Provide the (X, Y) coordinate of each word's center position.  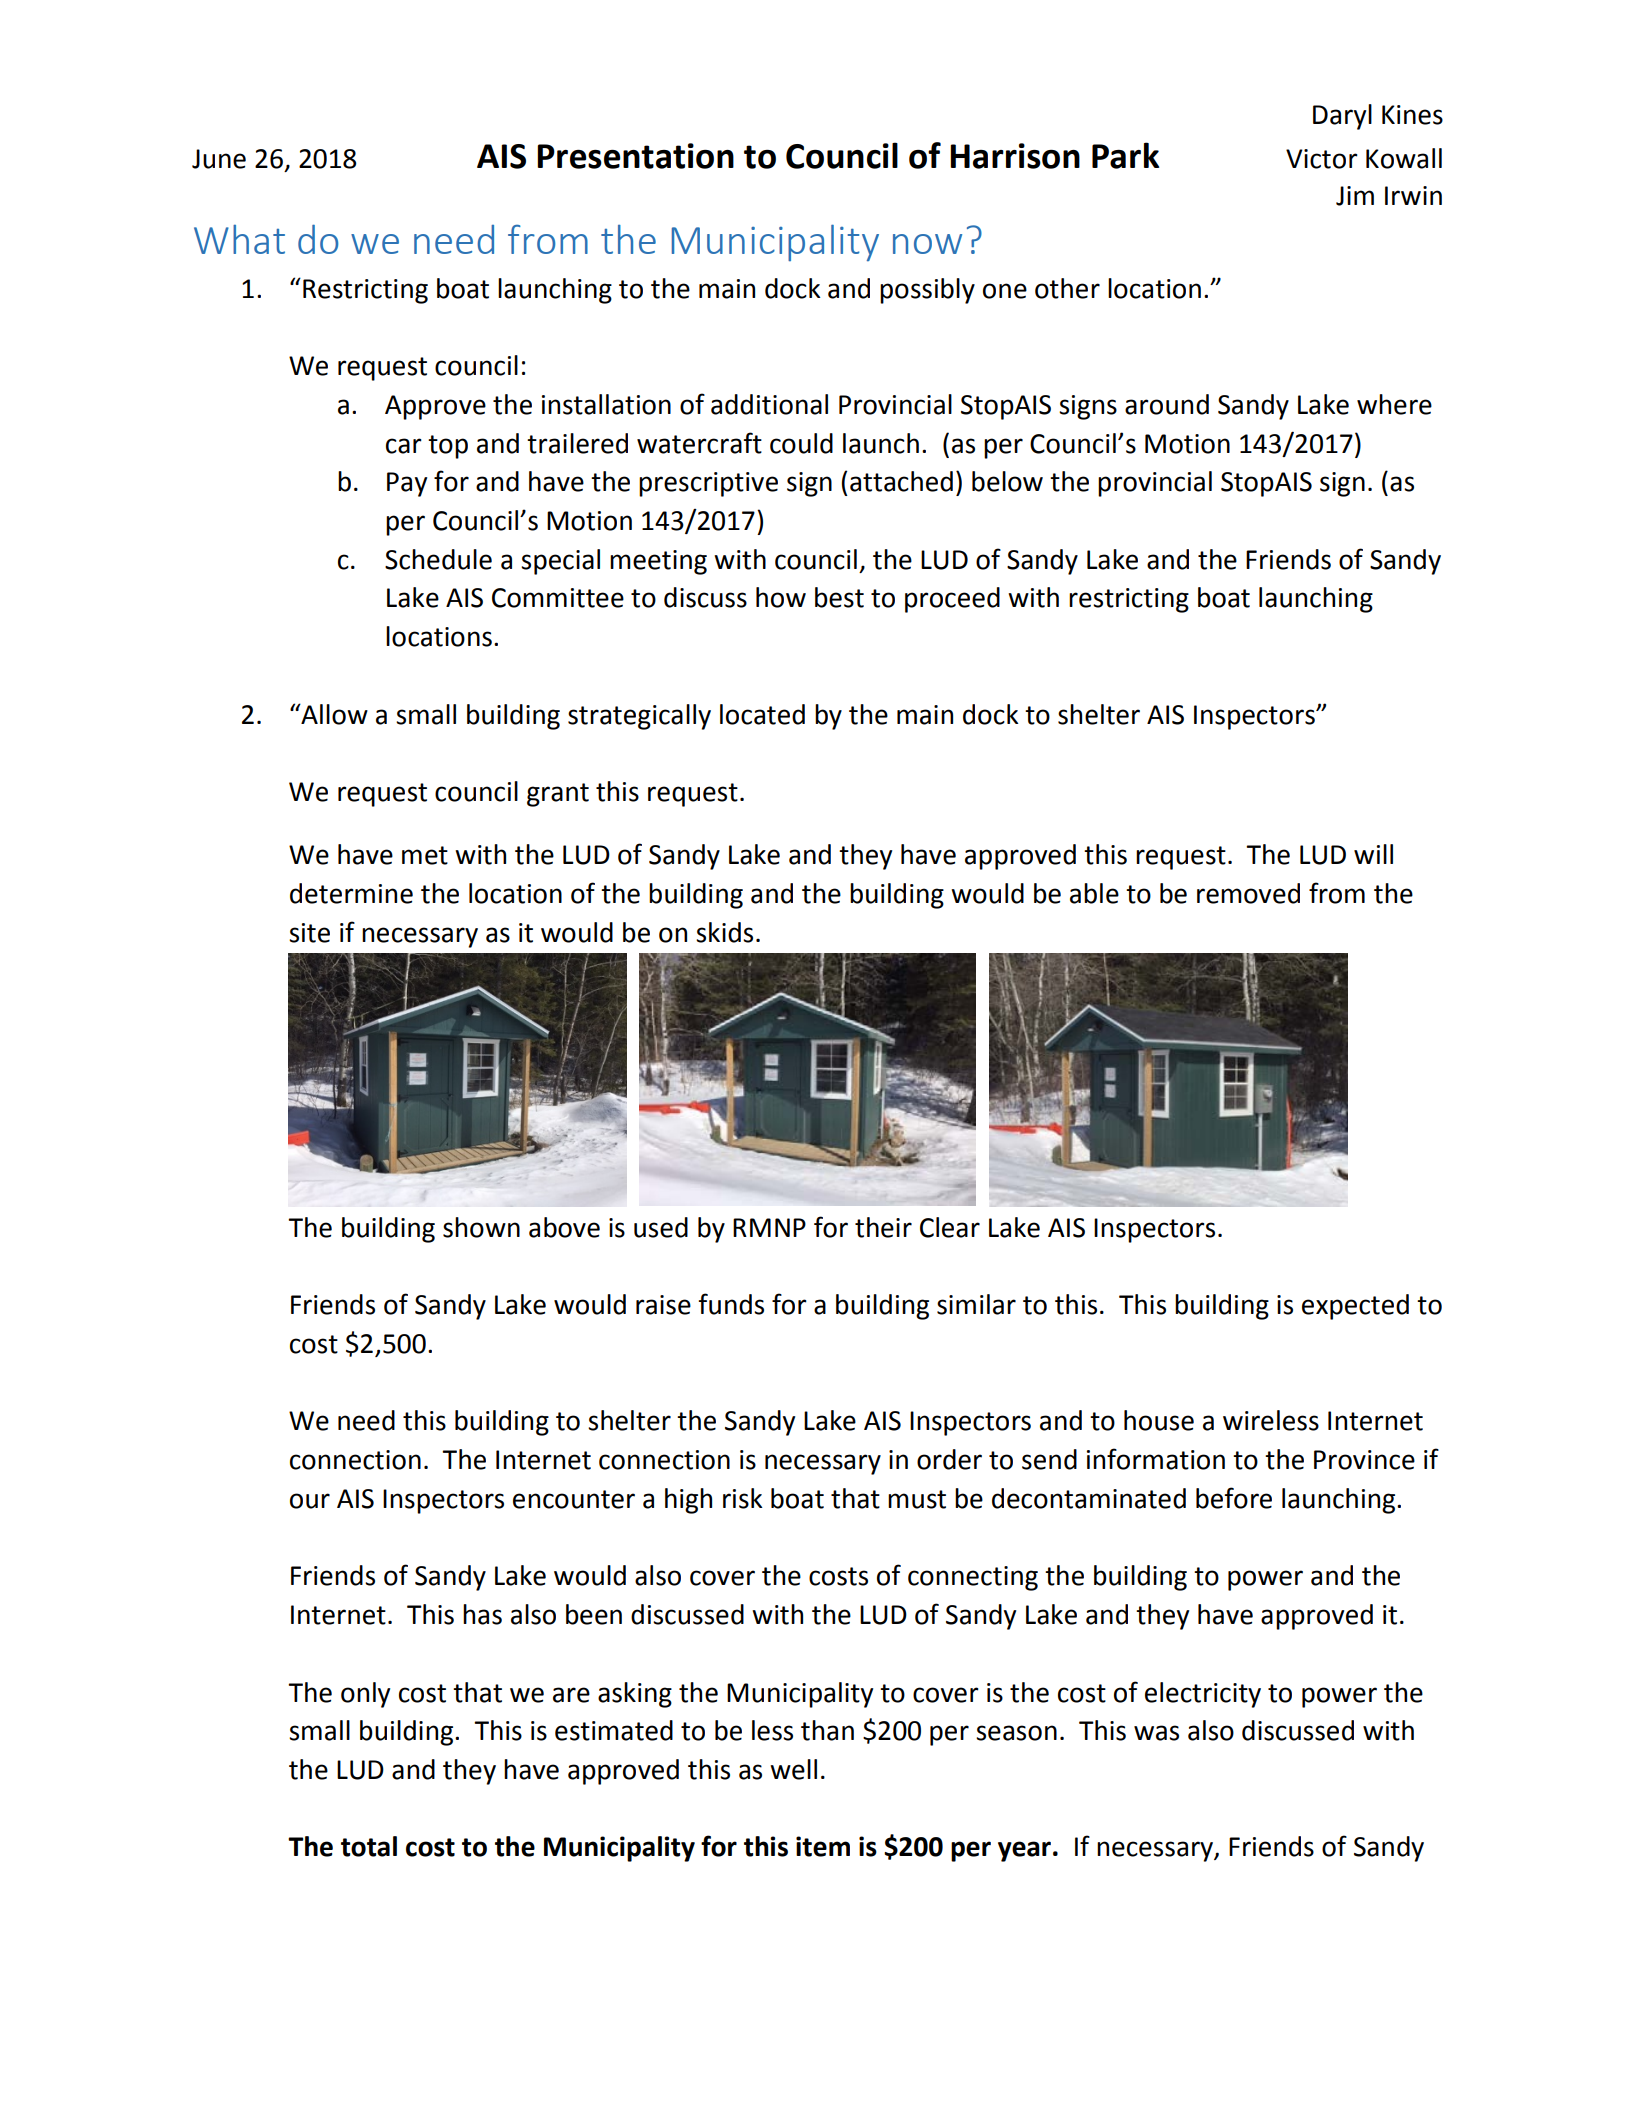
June (219, 159)
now (927, 244)
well (793, 1769)
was (1156, 1733)
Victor (1322, 159)
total (369, 1846)
